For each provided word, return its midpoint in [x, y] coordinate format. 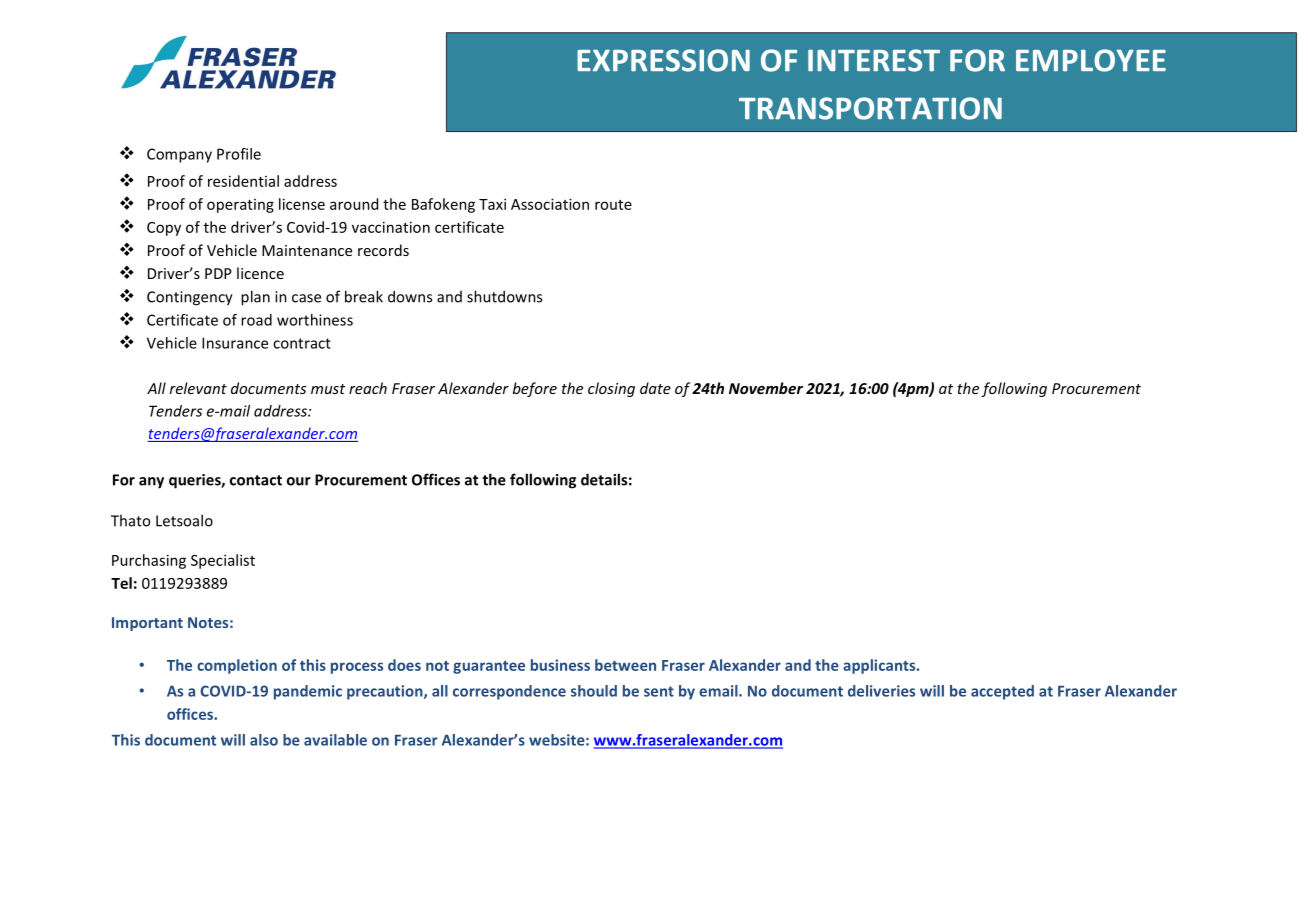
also [264, 740]
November [766, 388]
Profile [239, 154]
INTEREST [874, 60]
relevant [198, 388]
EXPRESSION [663, 60]
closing [611, 389]
